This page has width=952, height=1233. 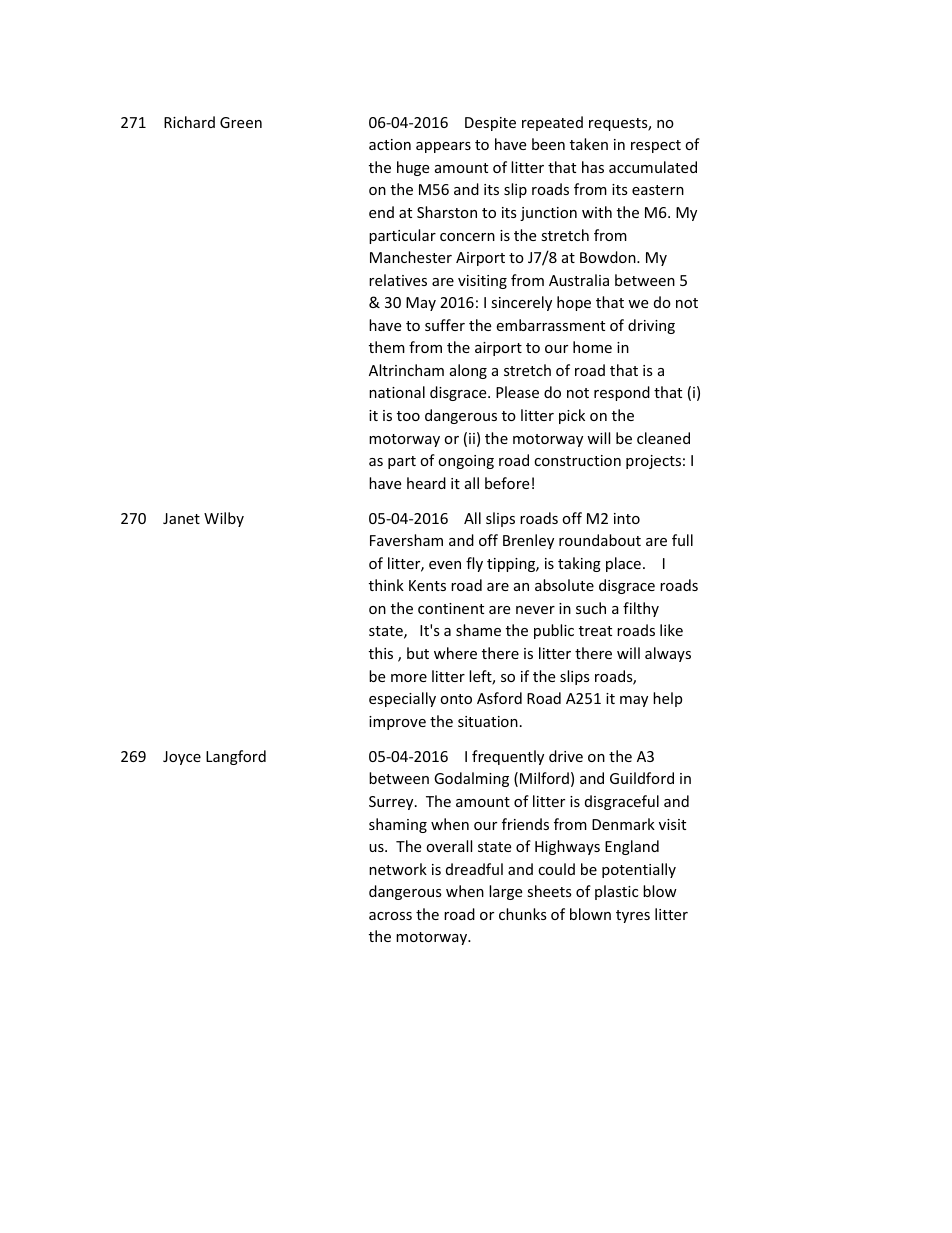 What do you see at coordinates (589, 144) in the page?
I see `taken` at bounding box center [589, 144].
